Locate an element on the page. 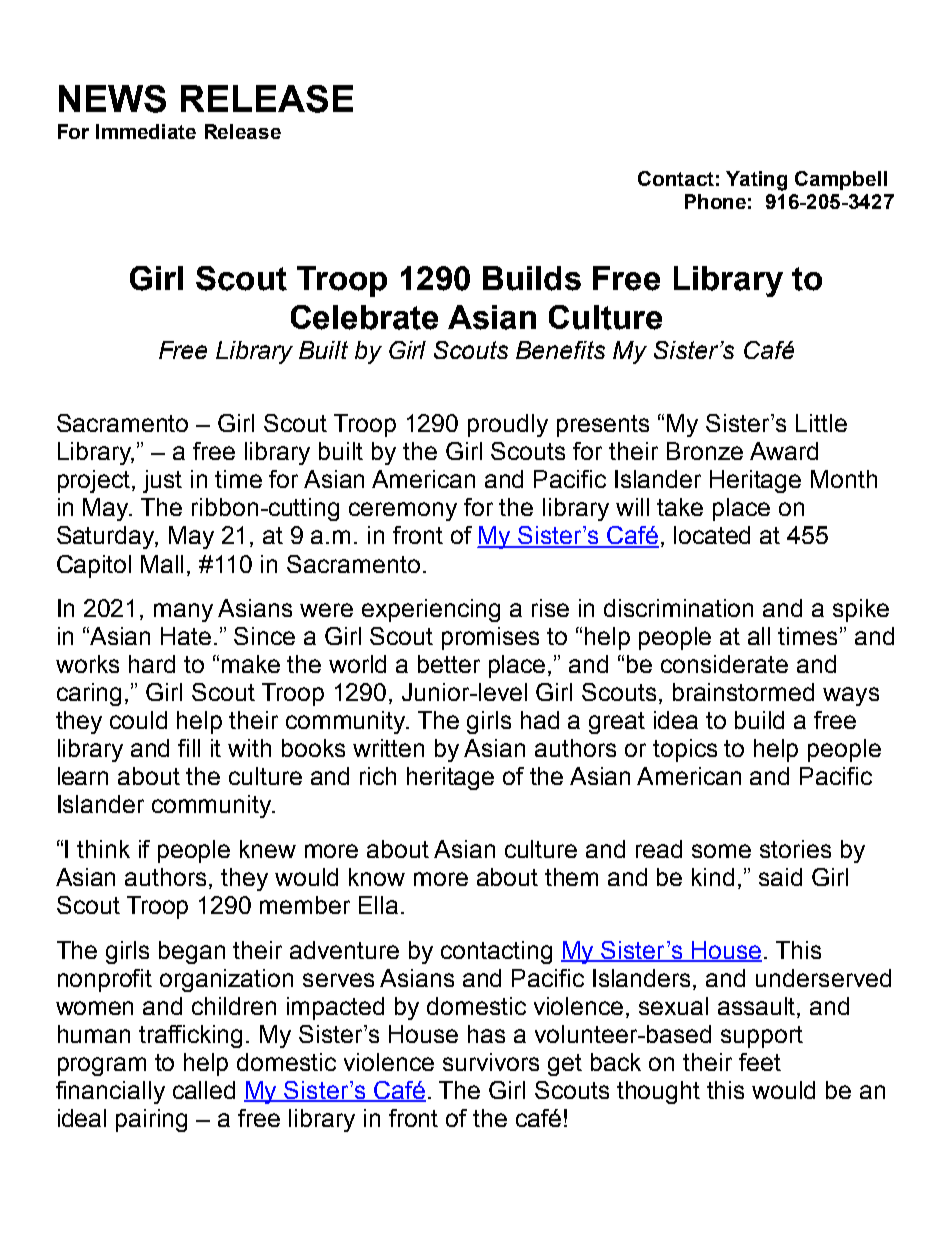  Immediate is located at coordinates (146, 131).
